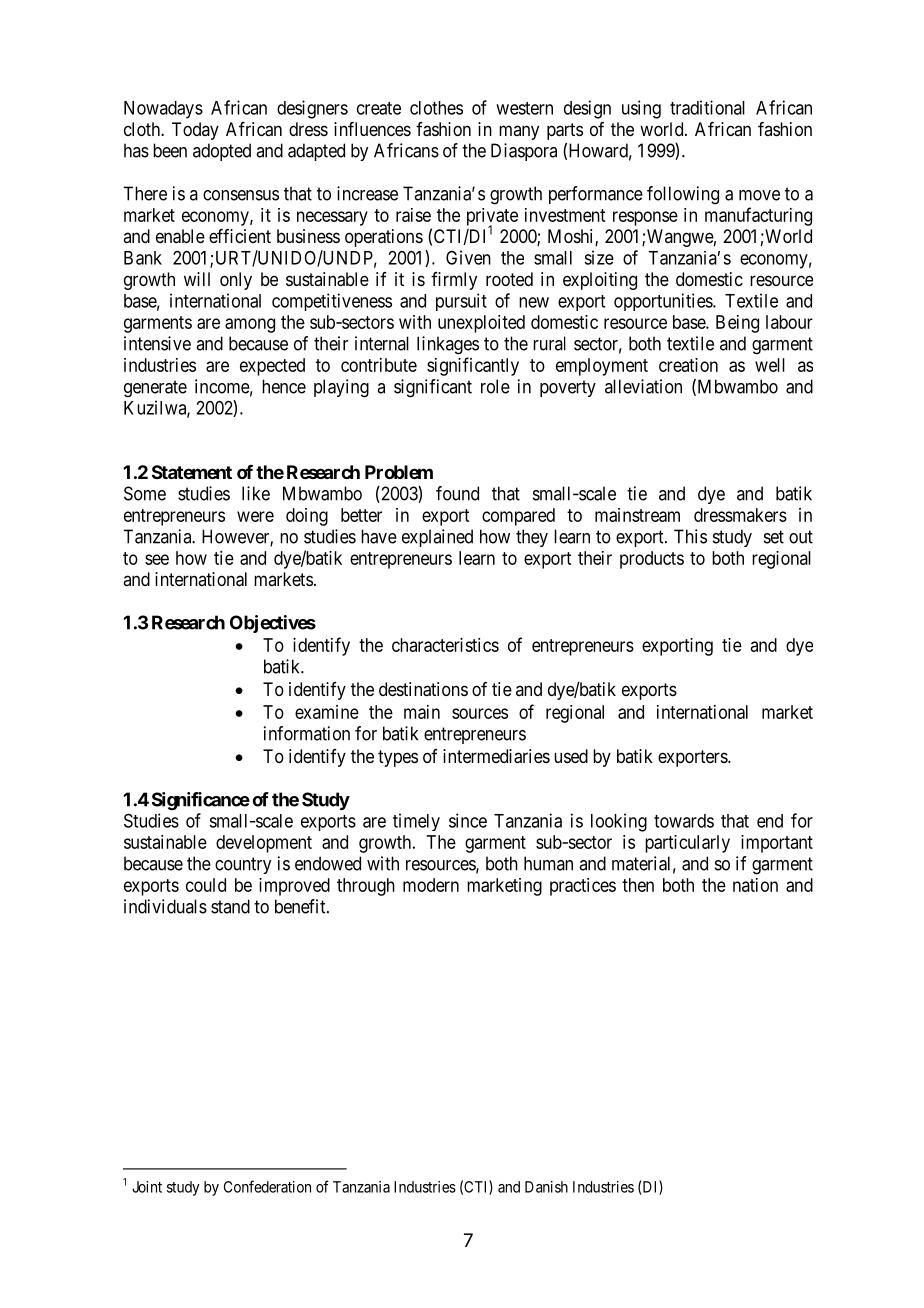  Describe the element at coordinates (157, 559) in the page. I see `see` at that location.
